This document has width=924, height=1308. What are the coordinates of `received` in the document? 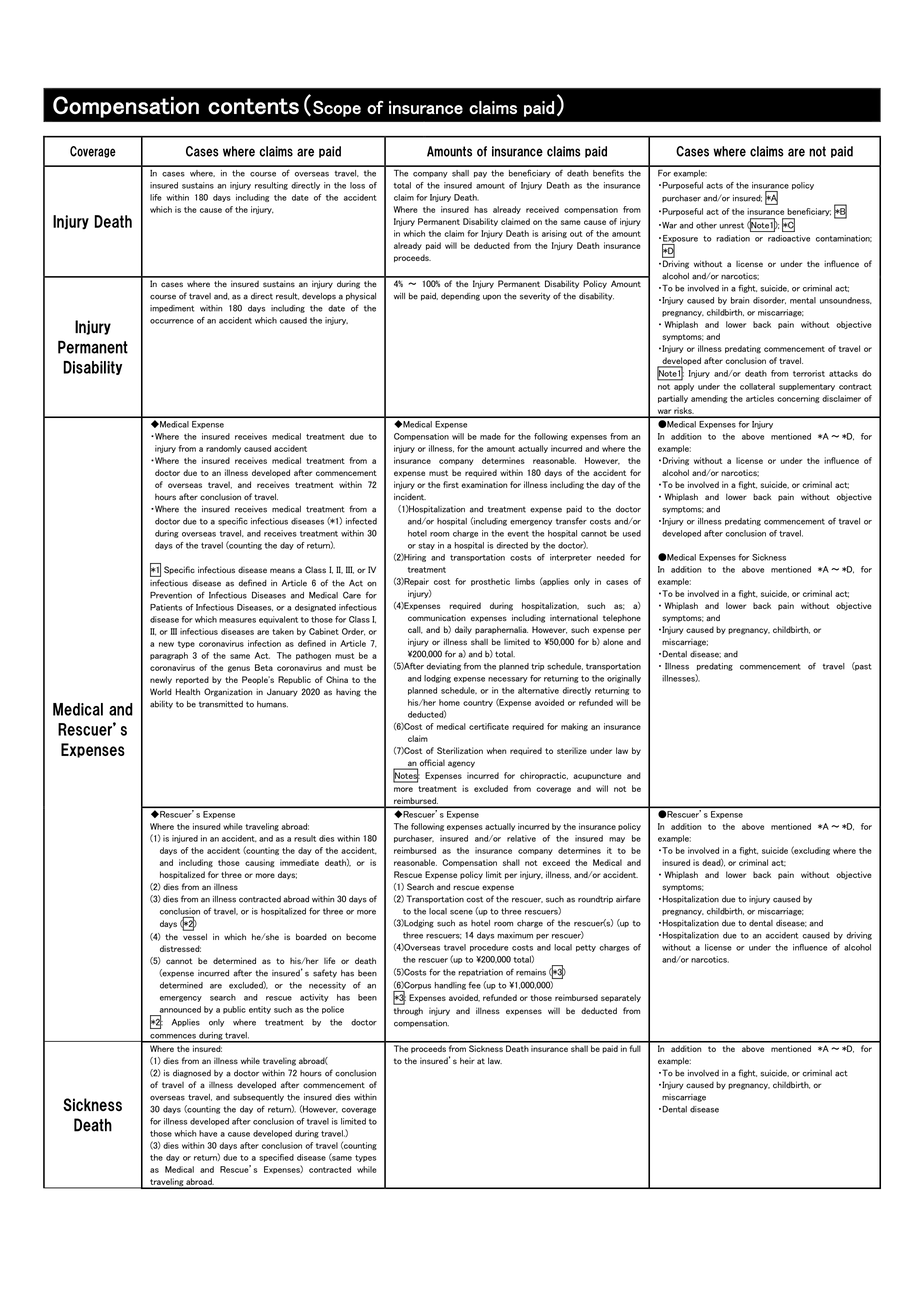 It's located at (542, 209).
